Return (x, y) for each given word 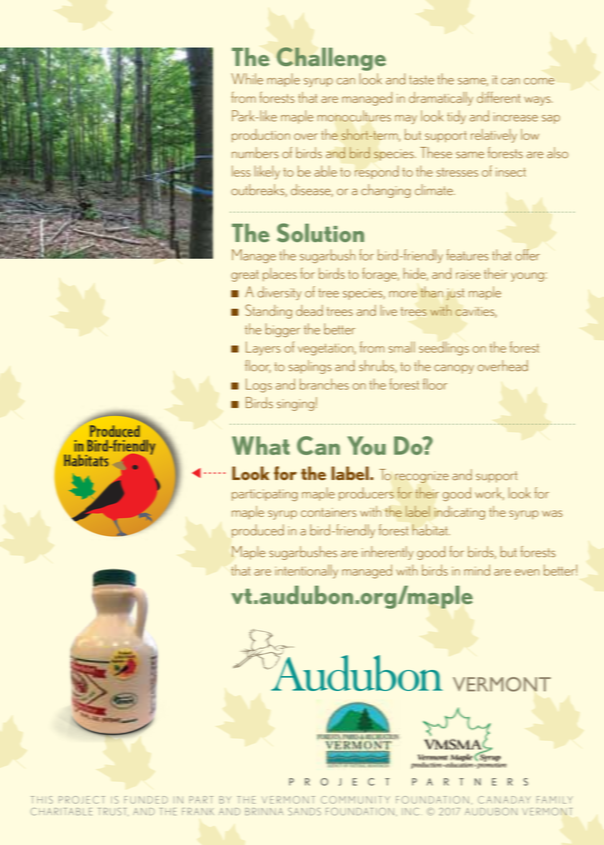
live (388, 310)
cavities (476, 312)
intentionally (306, 571)
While (247, 79)
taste (421, 80)
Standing (268, 311)
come (539, 81)
